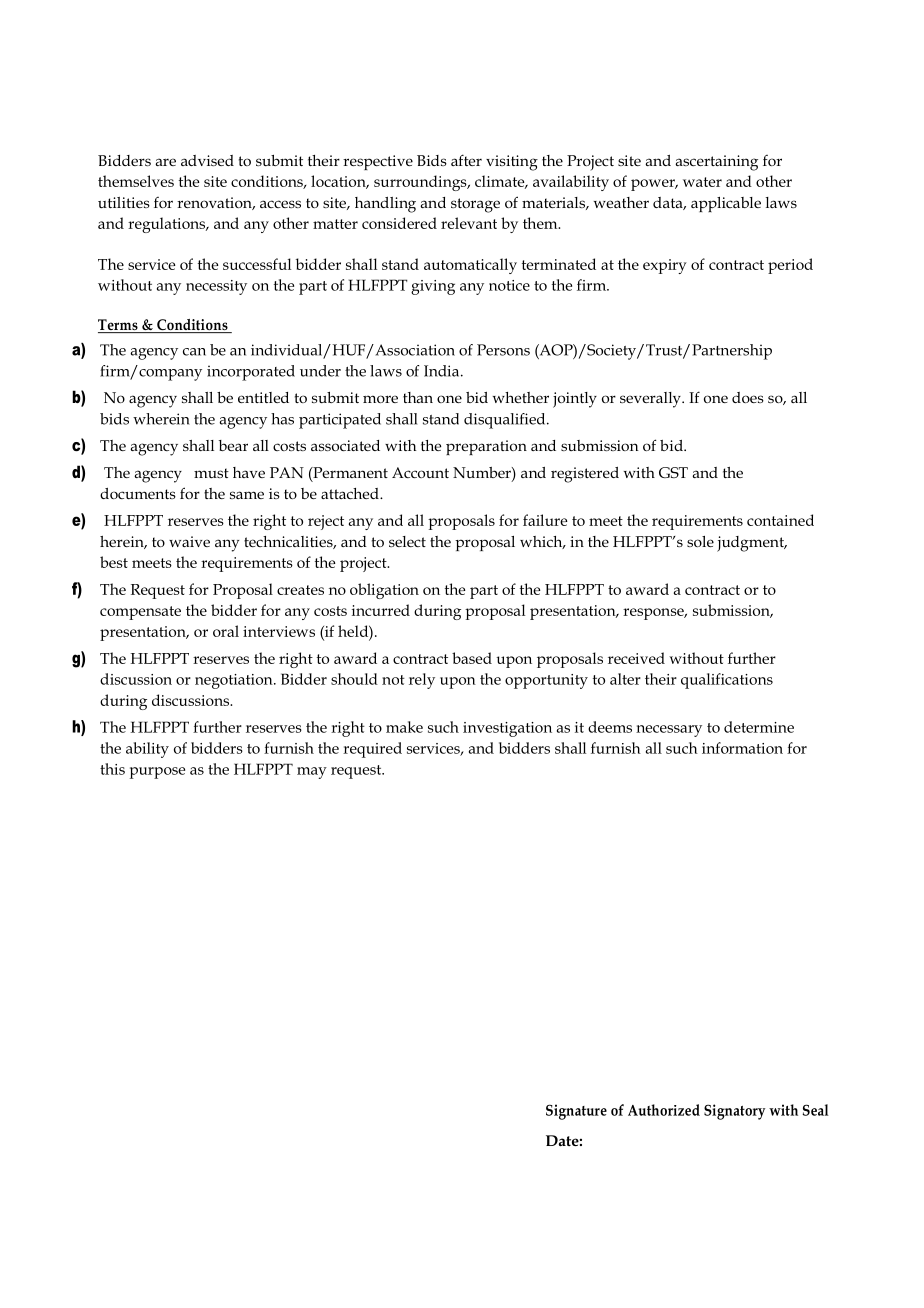 The height and width of the image is (1308, 924). What do you see at coordinates (472, 658) in the image?
I see `based` at bounding box center [472, 658].
